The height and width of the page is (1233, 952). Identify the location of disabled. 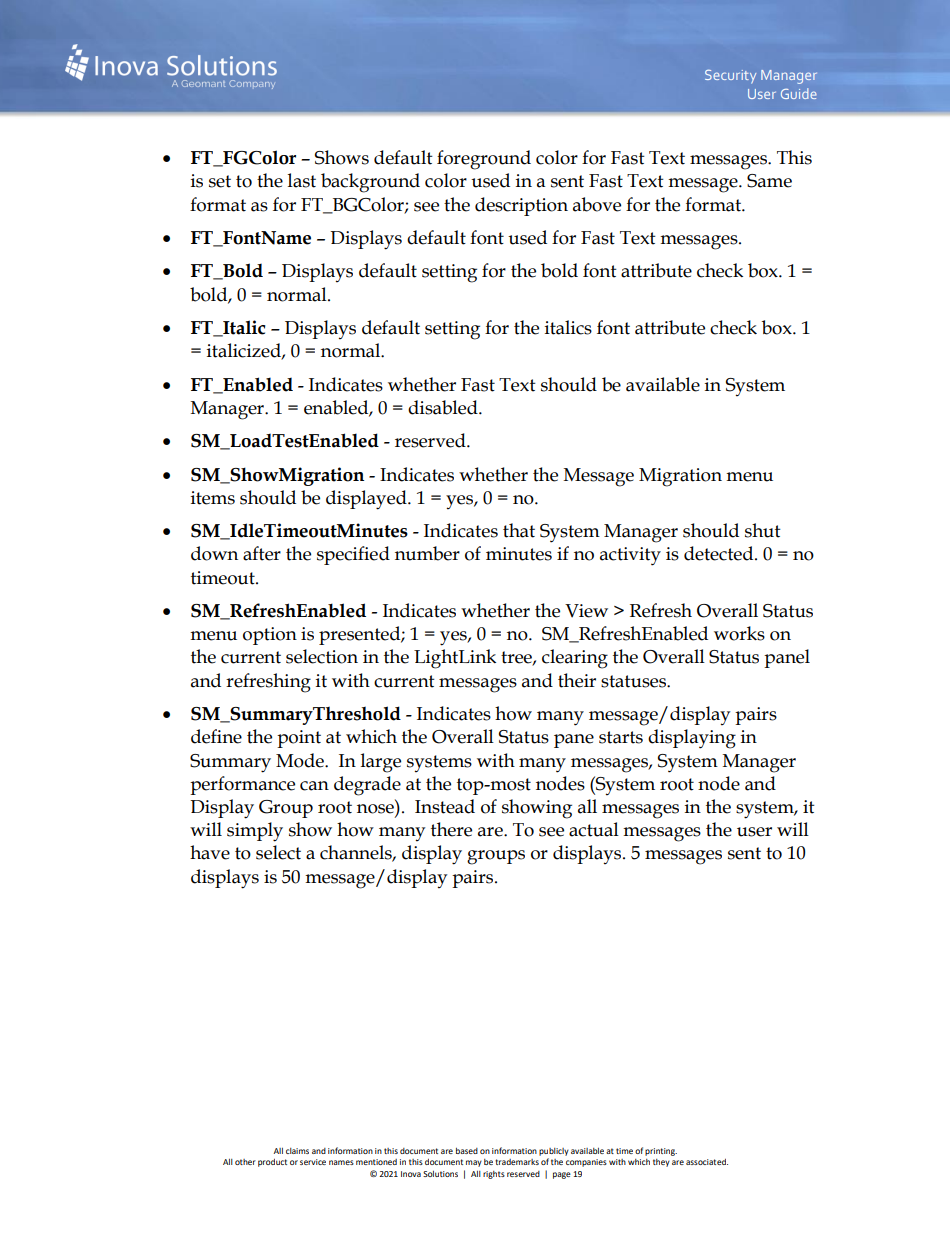
(444, 407).
